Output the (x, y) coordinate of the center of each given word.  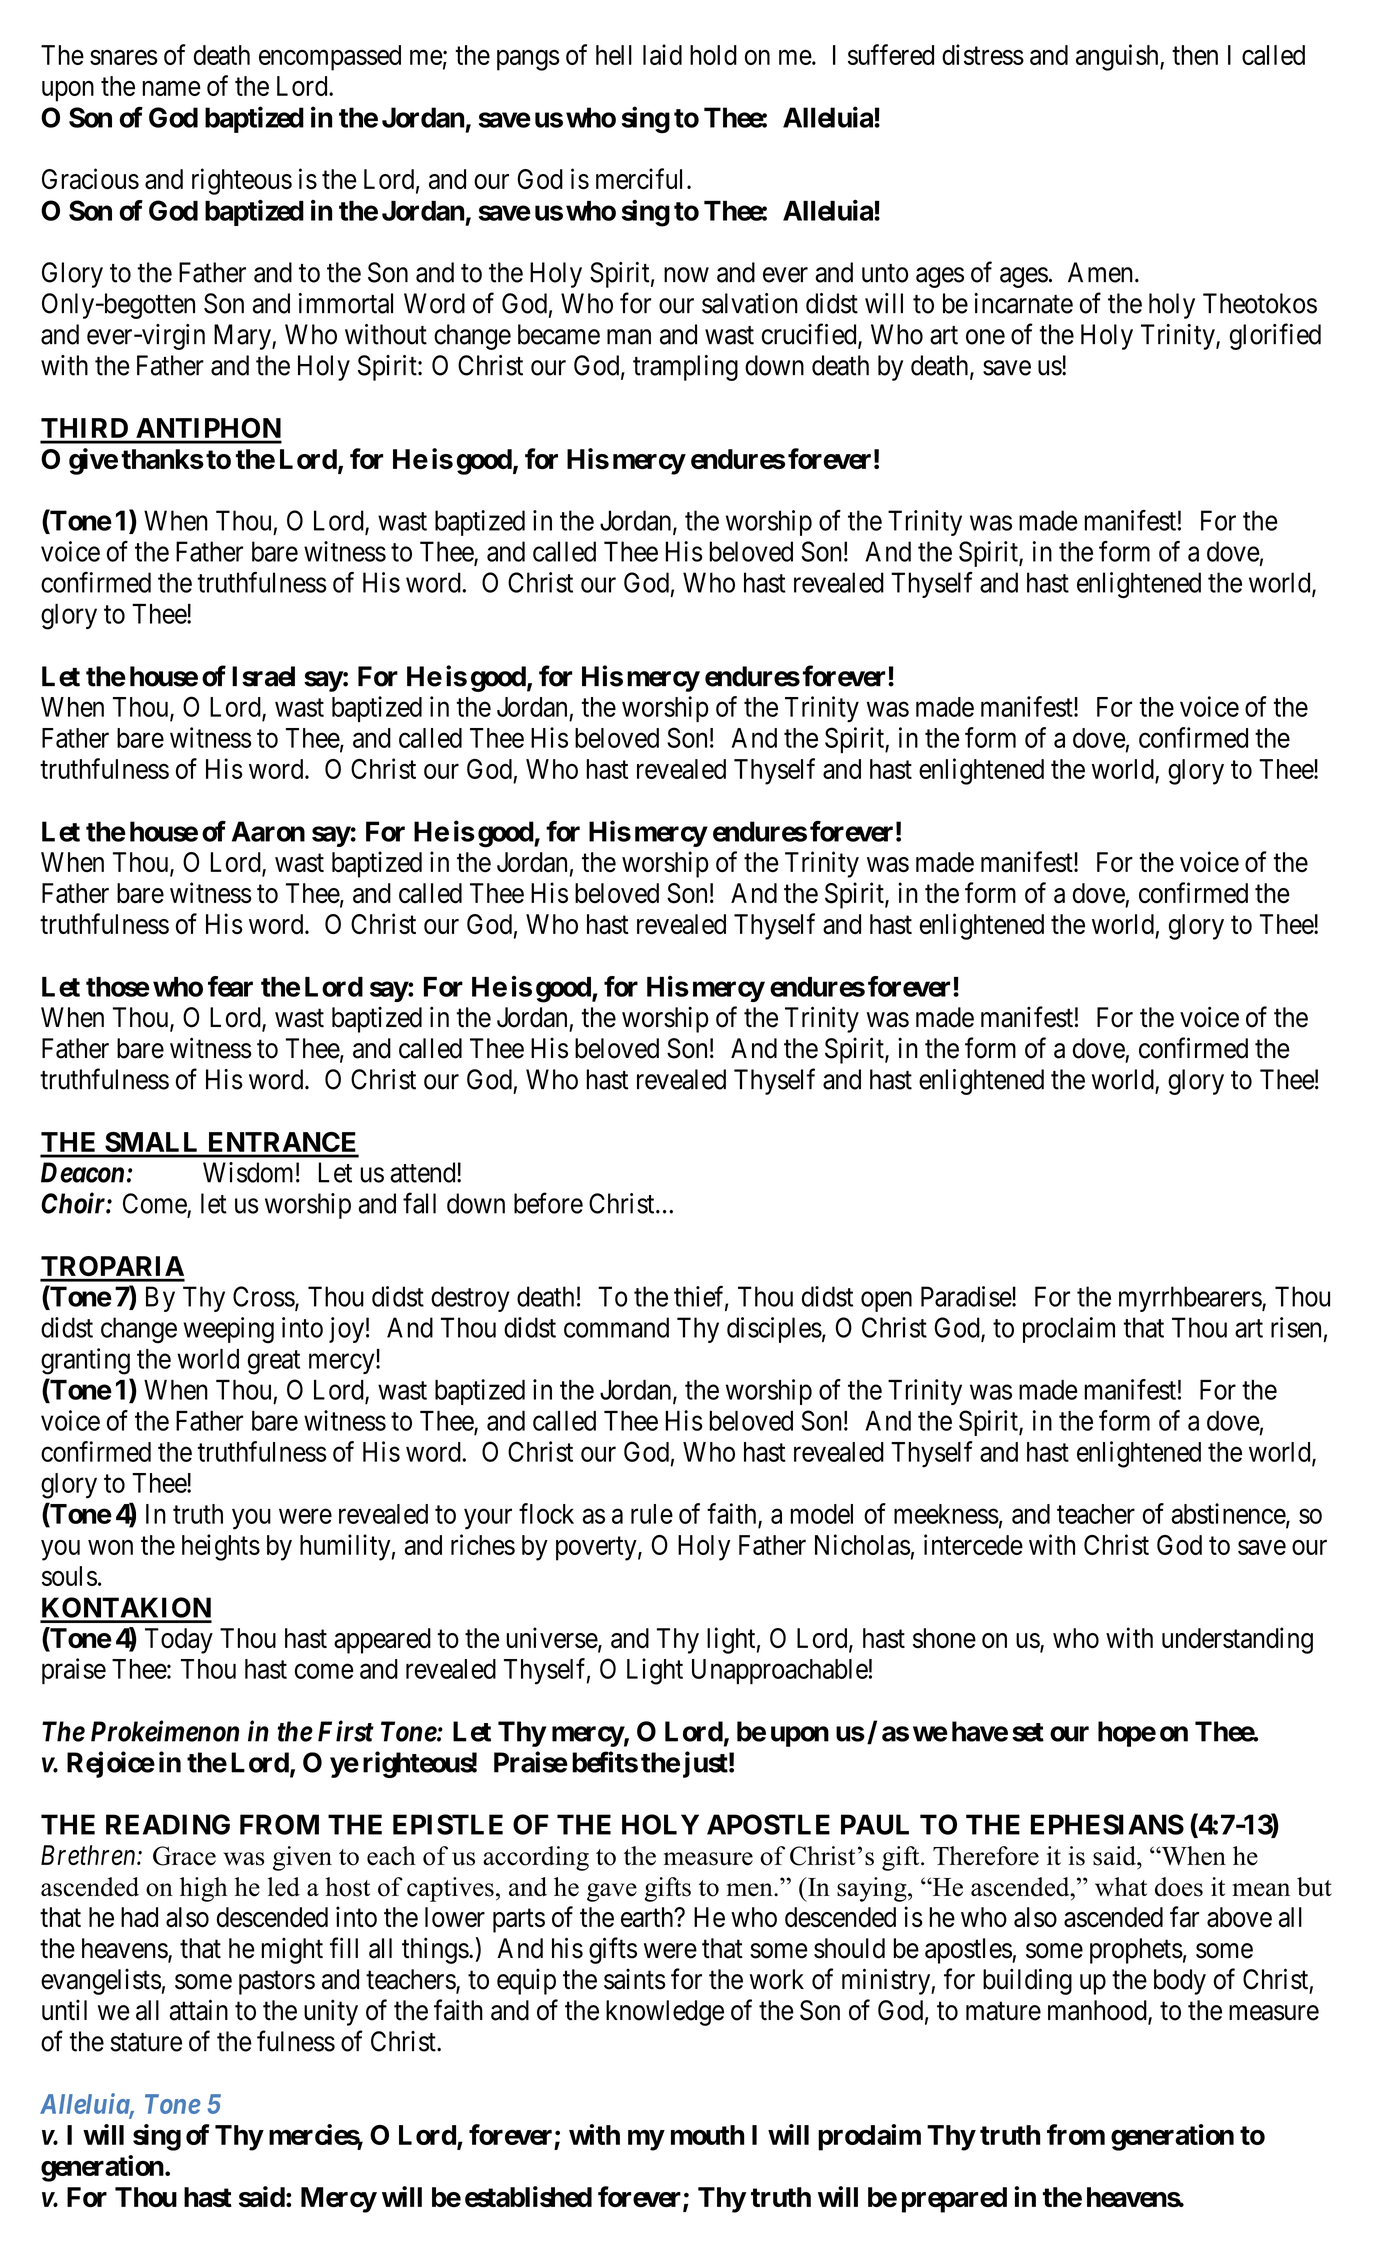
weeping (228, 1330)
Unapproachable (780, 1671)
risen (1296, 1327)
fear (230, 986)
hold (713, 55)
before (548, 1203)
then (1195, 55)
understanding (1237, 1640)
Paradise (967, 1296)
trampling (685, 368)
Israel (263, 676)
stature (146, 2042)
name (172, 88)
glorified (1275, 336)
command (616, 1327)
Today (179, 1641)
